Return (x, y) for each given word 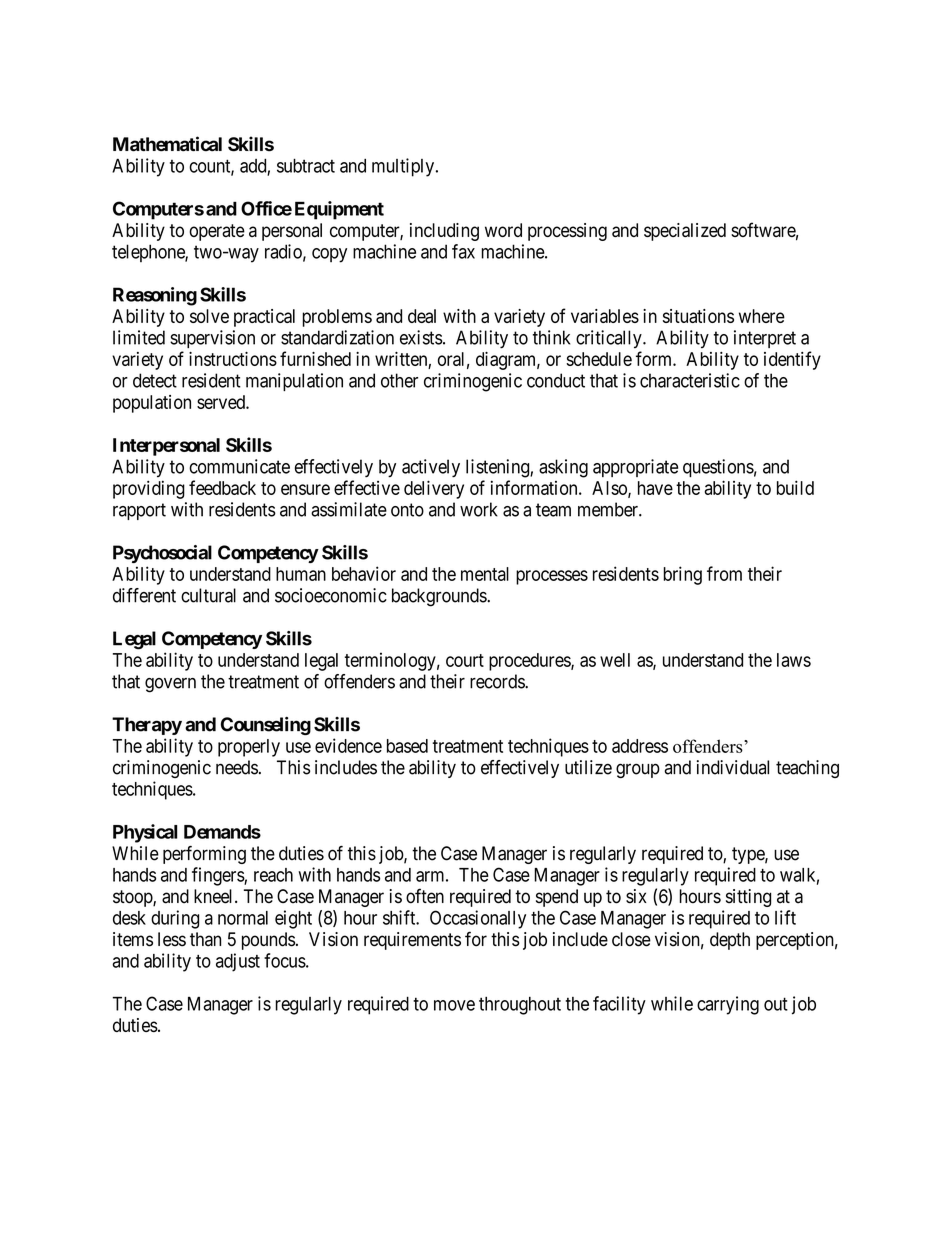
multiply (404, 167)
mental (485, 574)
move (454, 1005)
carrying (728, 1005)
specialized (685, 232)
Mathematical (167, 144)
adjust (238, 962)
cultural (208, 595)
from (724, 573)
